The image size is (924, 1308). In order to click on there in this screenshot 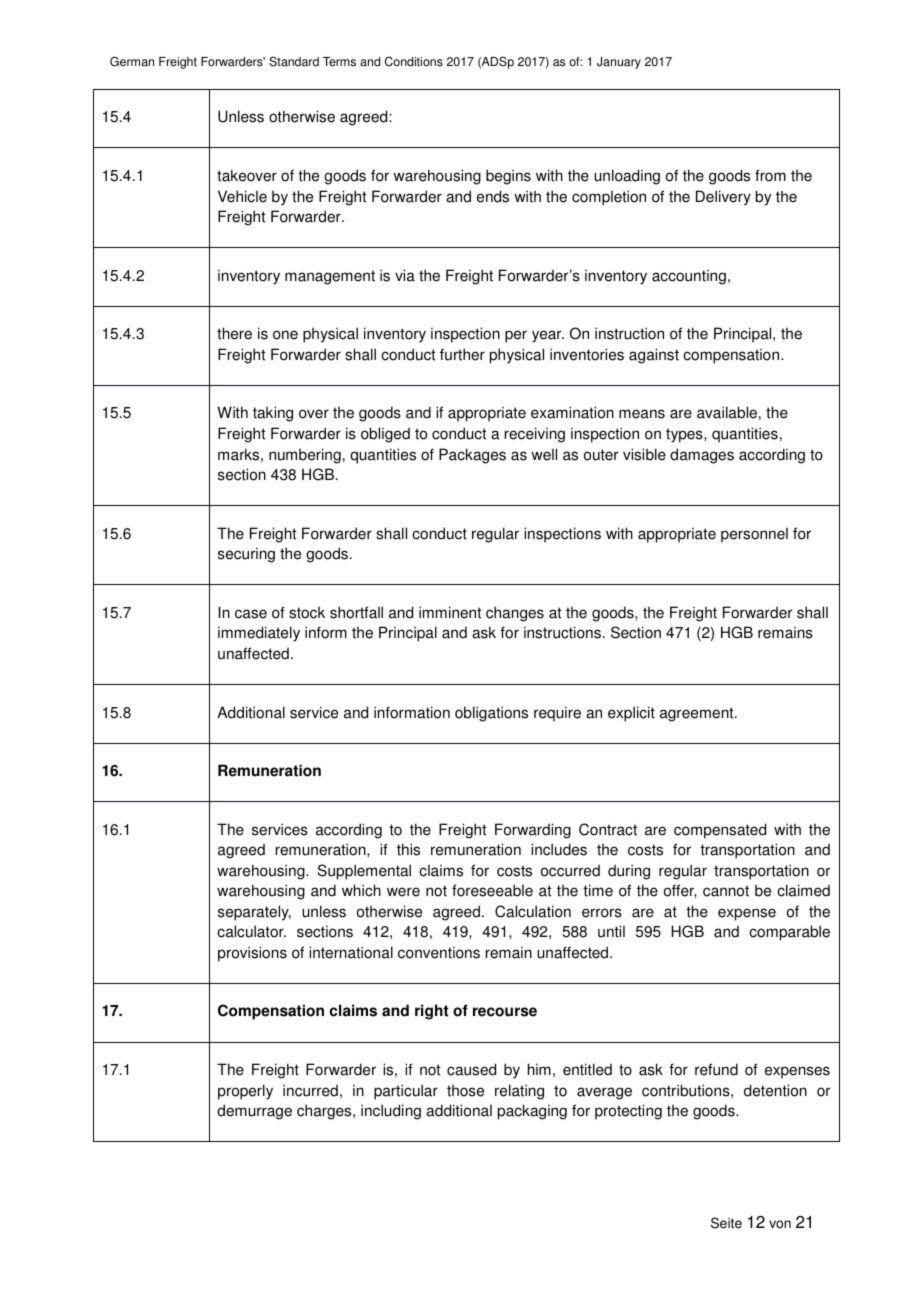, I will do `click(234, 333)`.
